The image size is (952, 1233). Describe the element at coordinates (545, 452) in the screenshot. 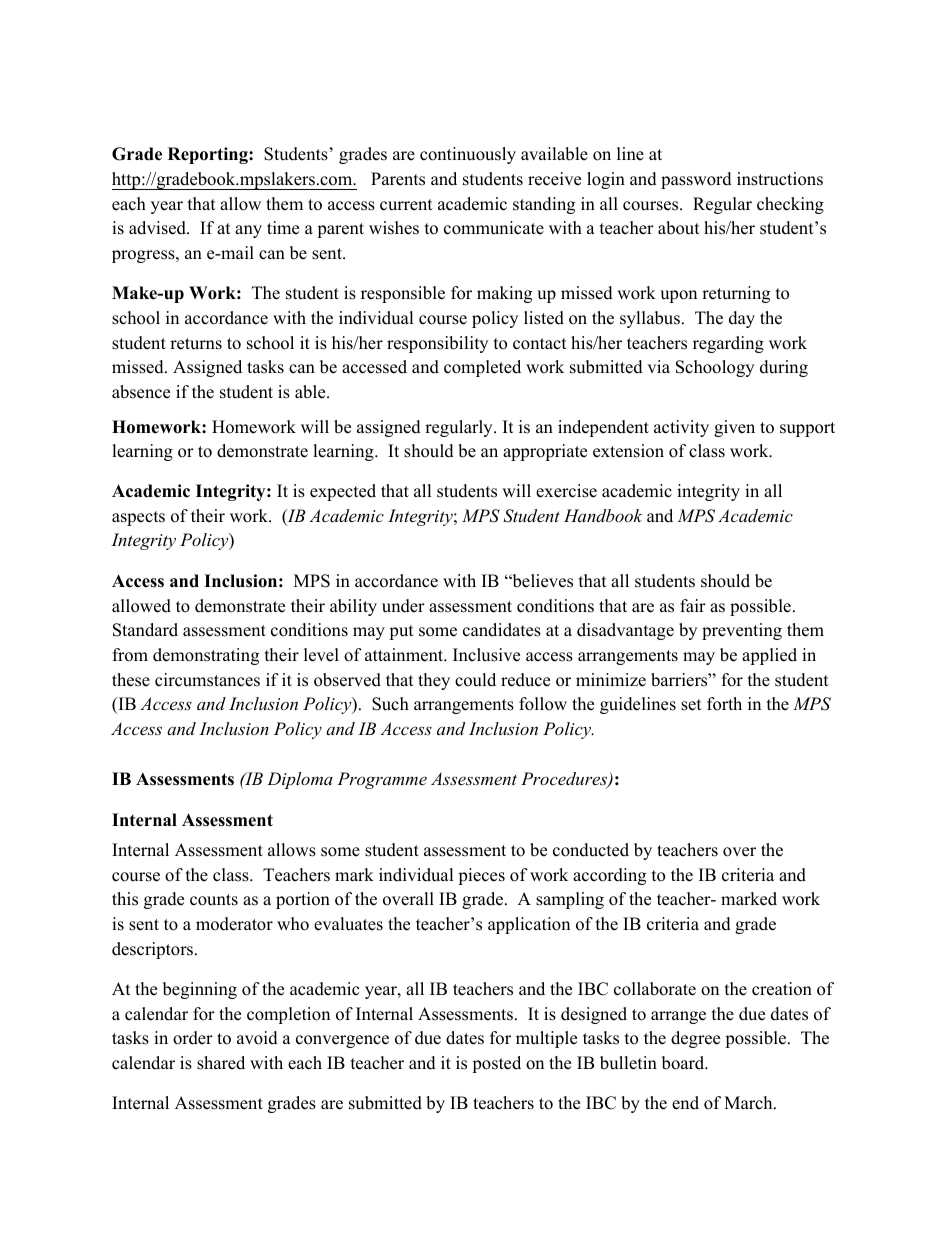

I see `appropriate` at that location.
